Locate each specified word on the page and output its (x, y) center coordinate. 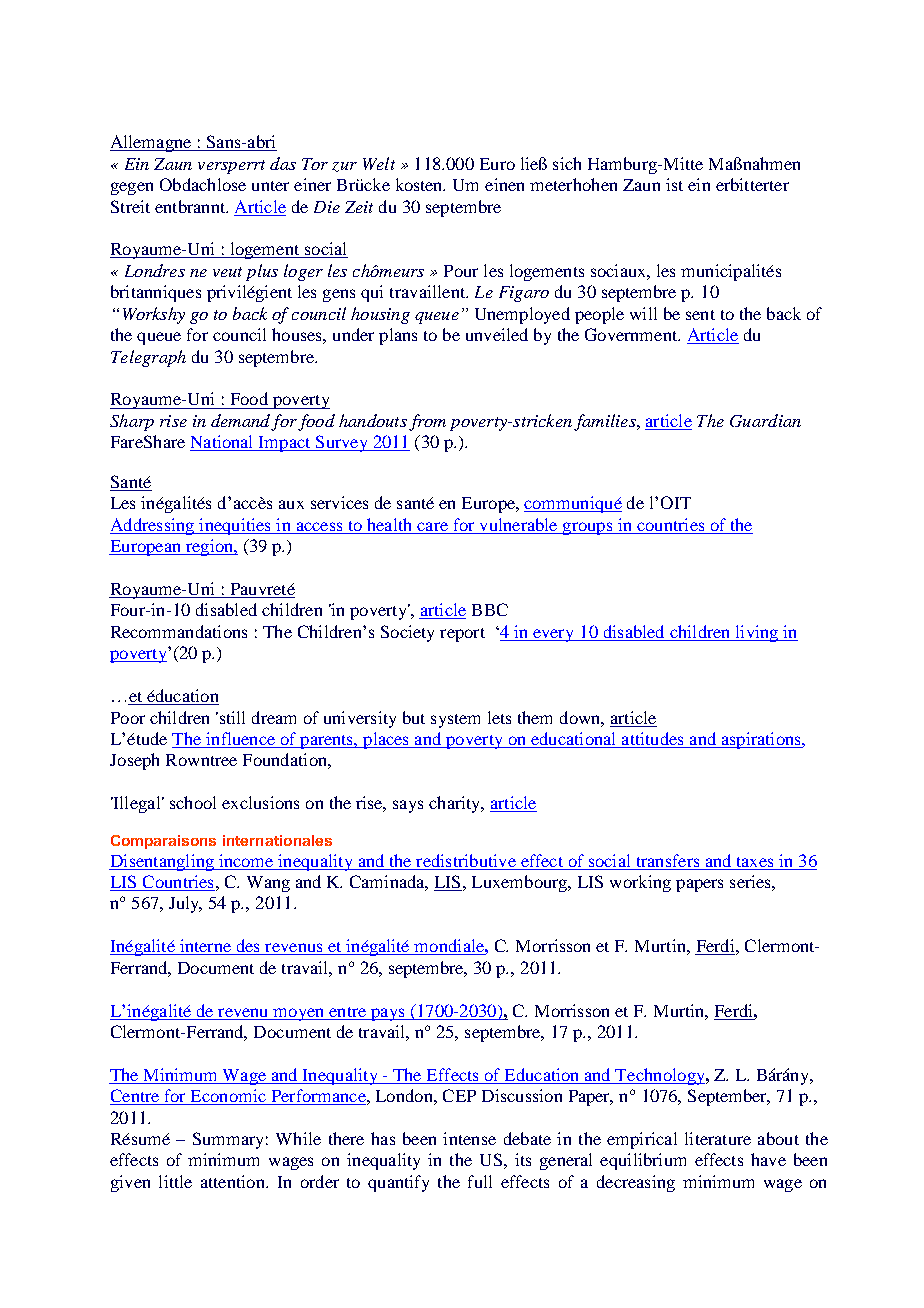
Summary (228, 1140)
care (432, 526)
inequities (235, 526)
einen (504, 184)
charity (456, 804)
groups (588, 528)
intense (469, 1138)
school (193, 802)
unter (270, 186)
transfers (668, 860)
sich (567, 163)
